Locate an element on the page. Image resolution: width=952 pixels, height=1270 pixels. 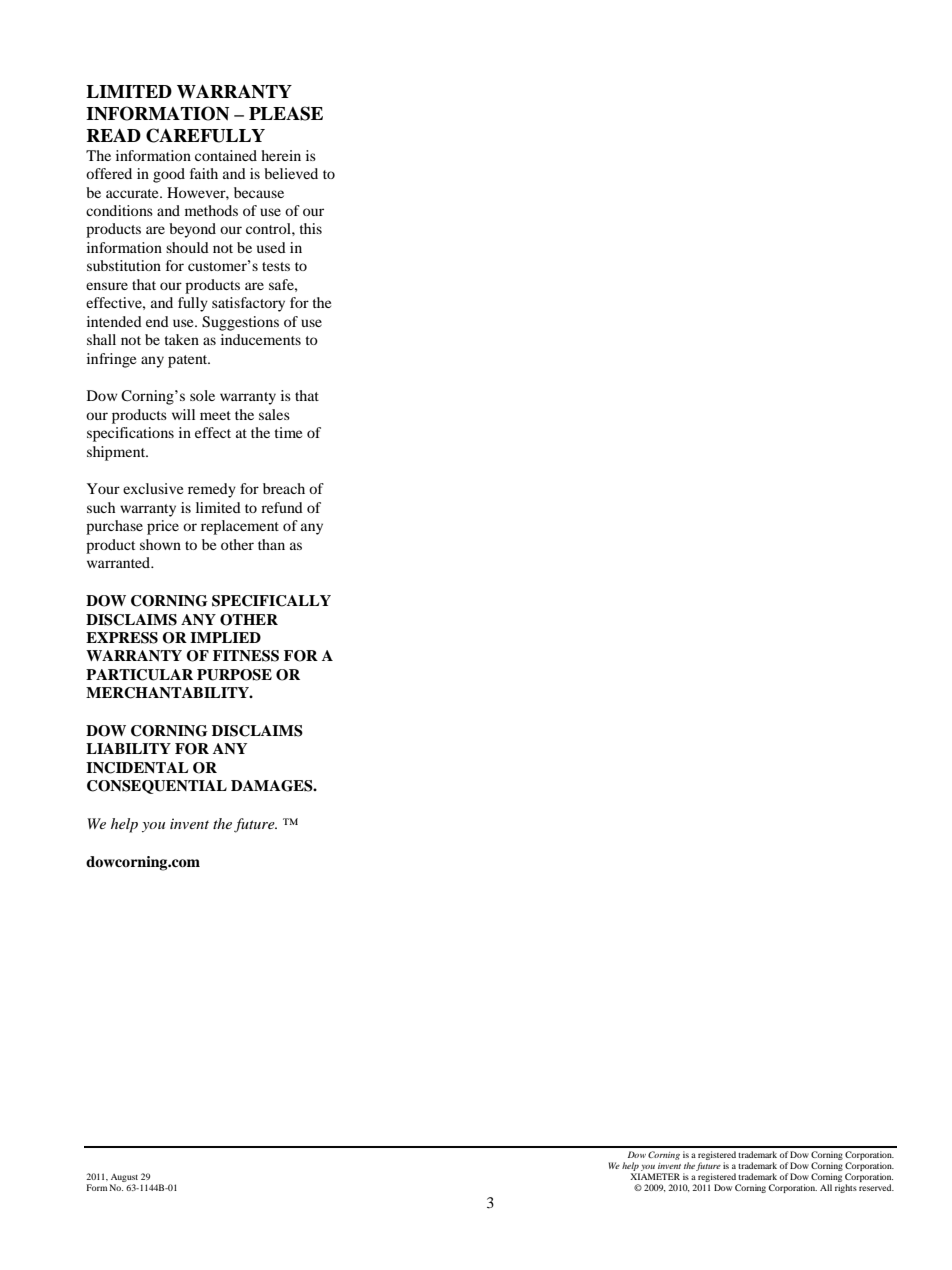
sole is located at coordinates (202, 395).
